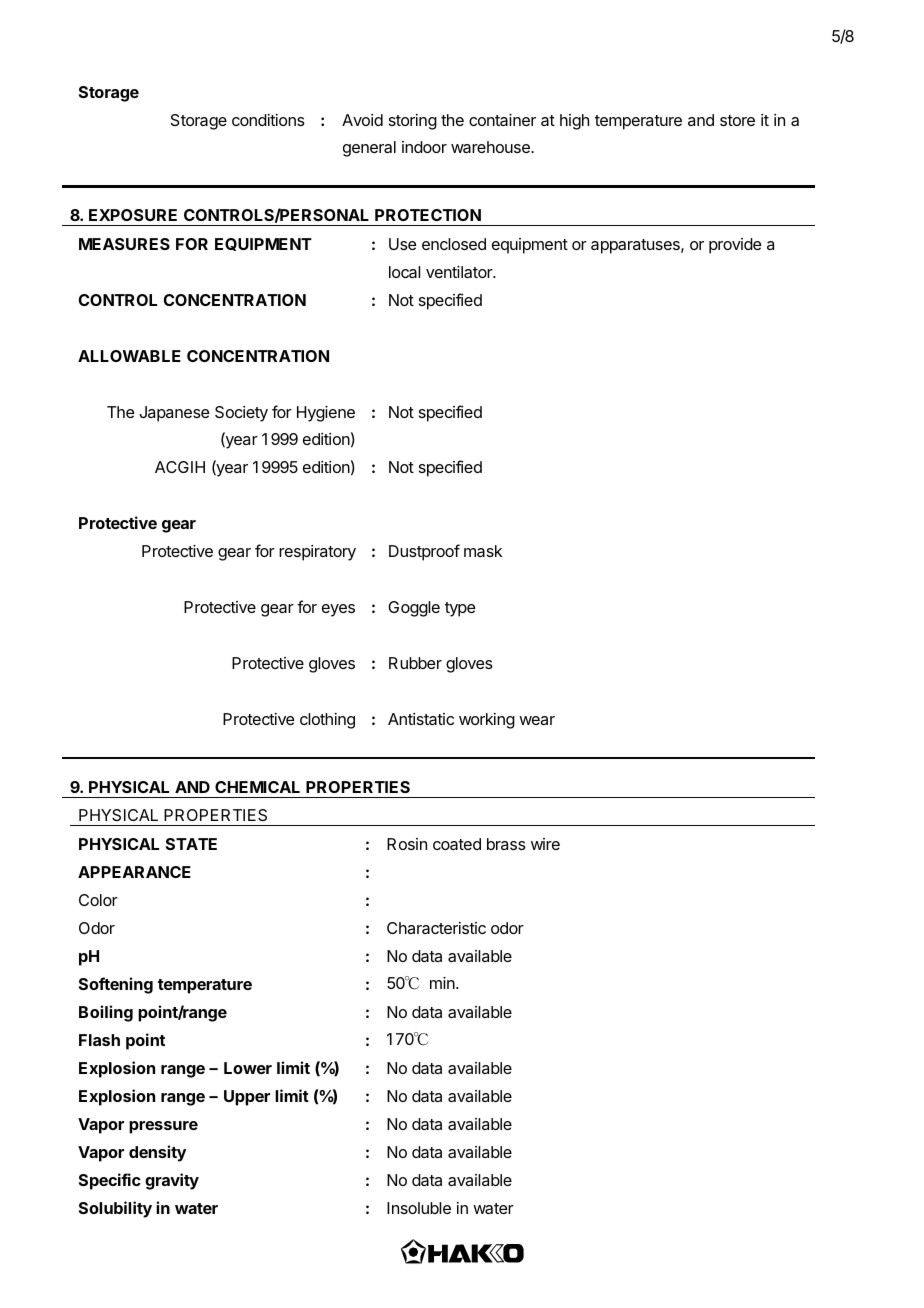  What do you see at coordinates (174, 414) in the screenshot?
I see `Japanese` at bounding box center [174, 414].
